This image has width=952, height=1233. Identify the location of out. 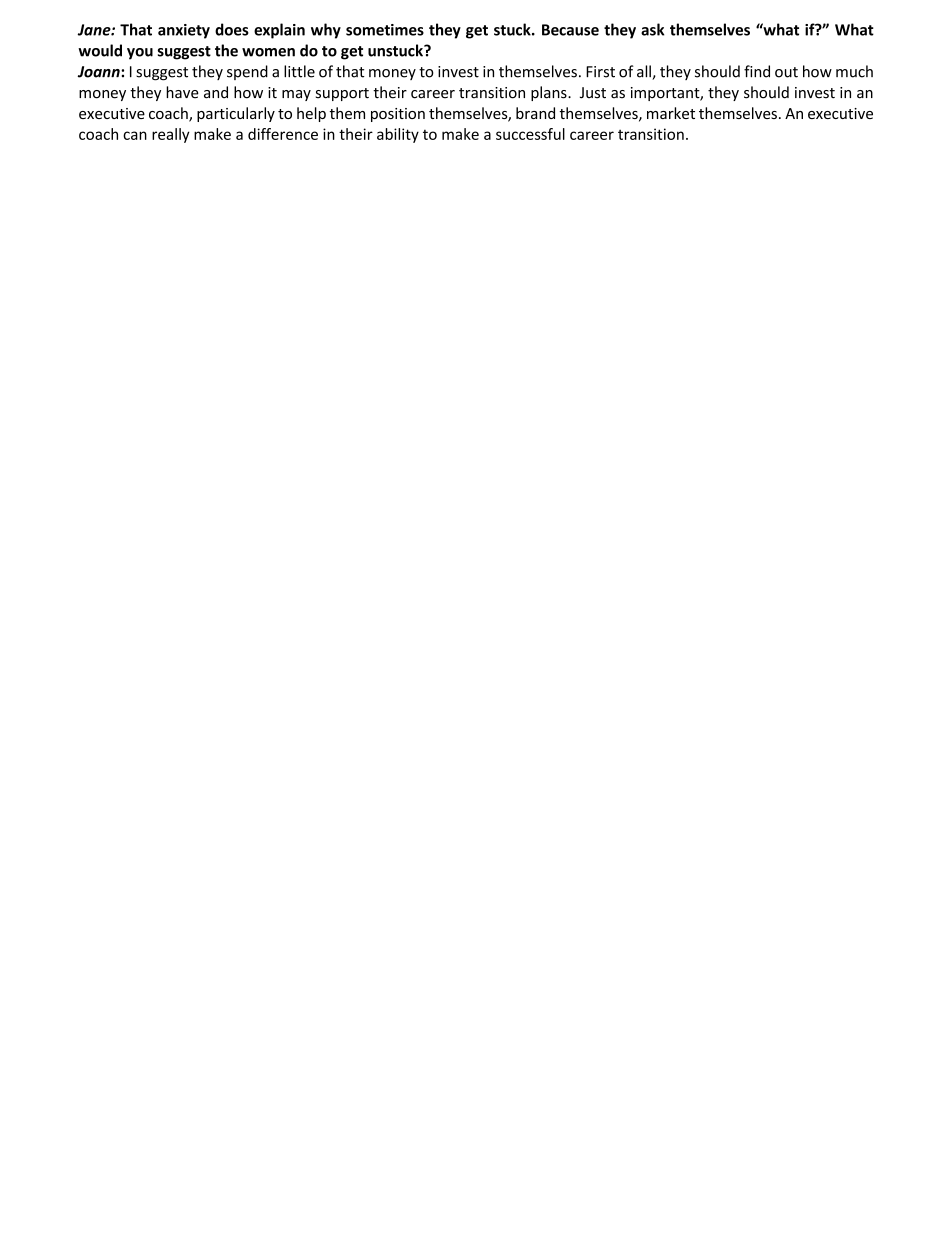
(786, 72).
